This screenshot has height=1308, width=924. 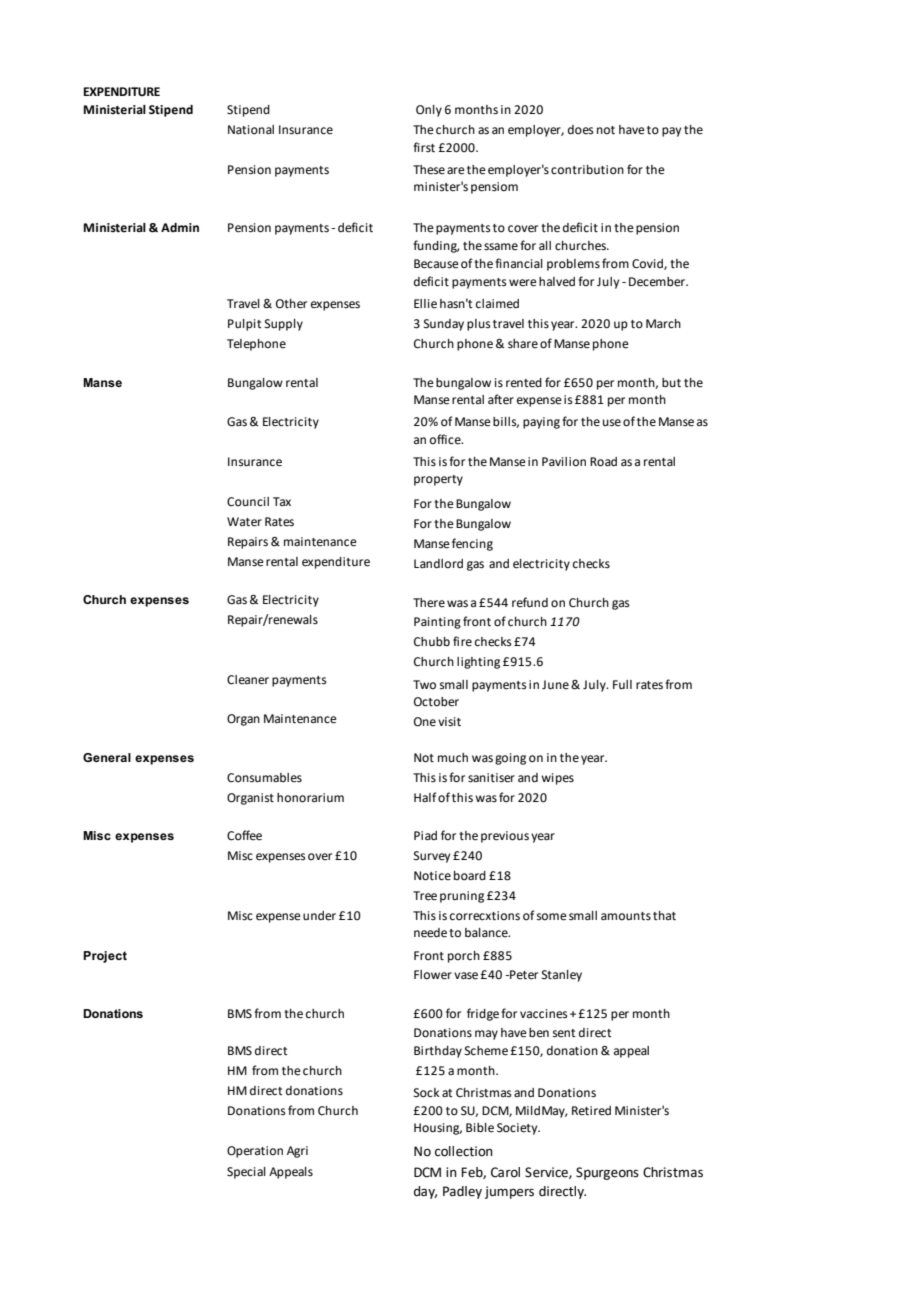 What do you see at coordinates (424, 147) in the screenshot?
I see `first` at bounding box center [424, 147].
